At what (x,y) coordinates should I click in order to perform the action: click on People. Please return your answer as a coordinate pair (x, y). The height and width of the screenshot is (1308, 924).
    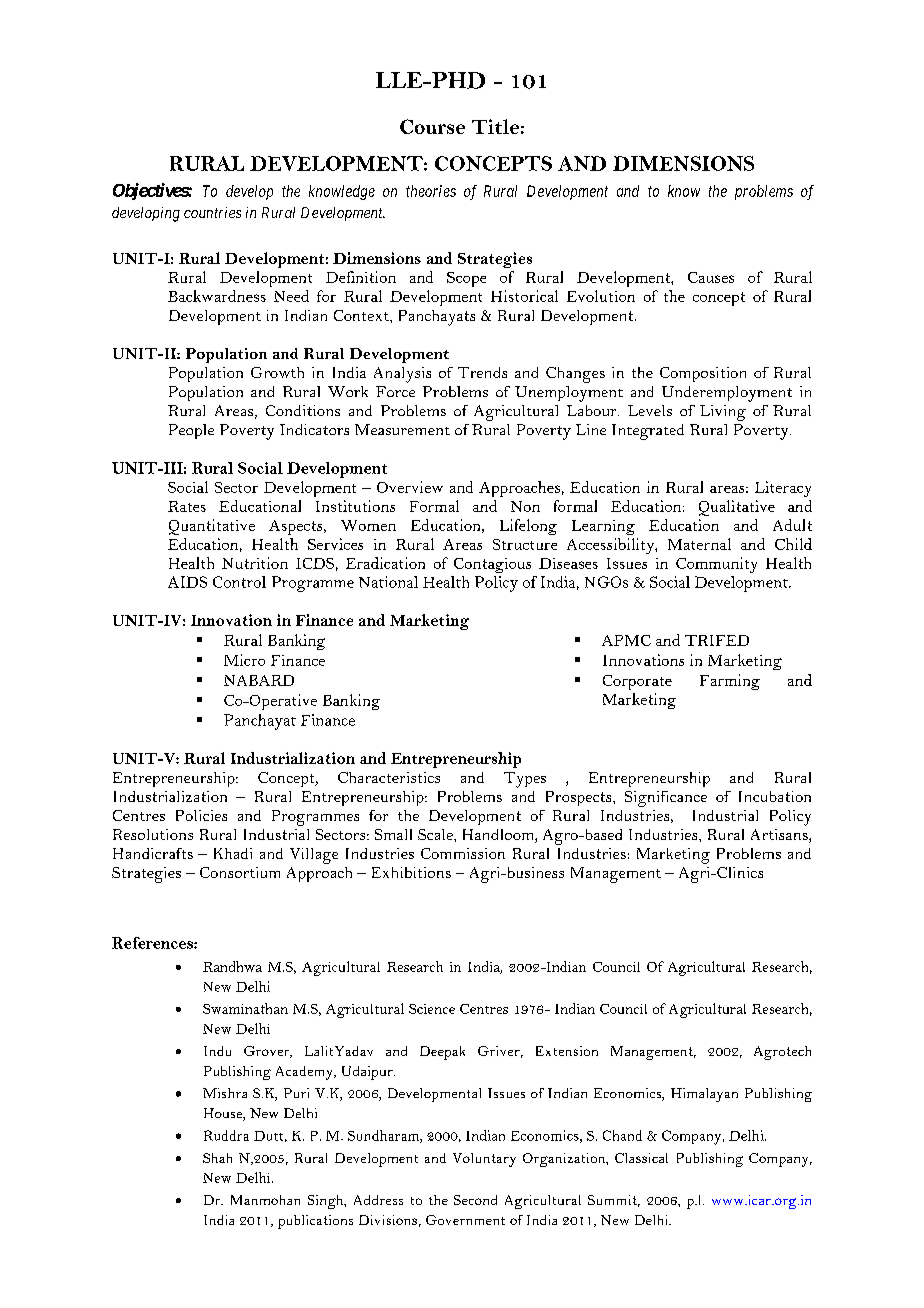
    Looking at the image, I should click on (191, 431).
